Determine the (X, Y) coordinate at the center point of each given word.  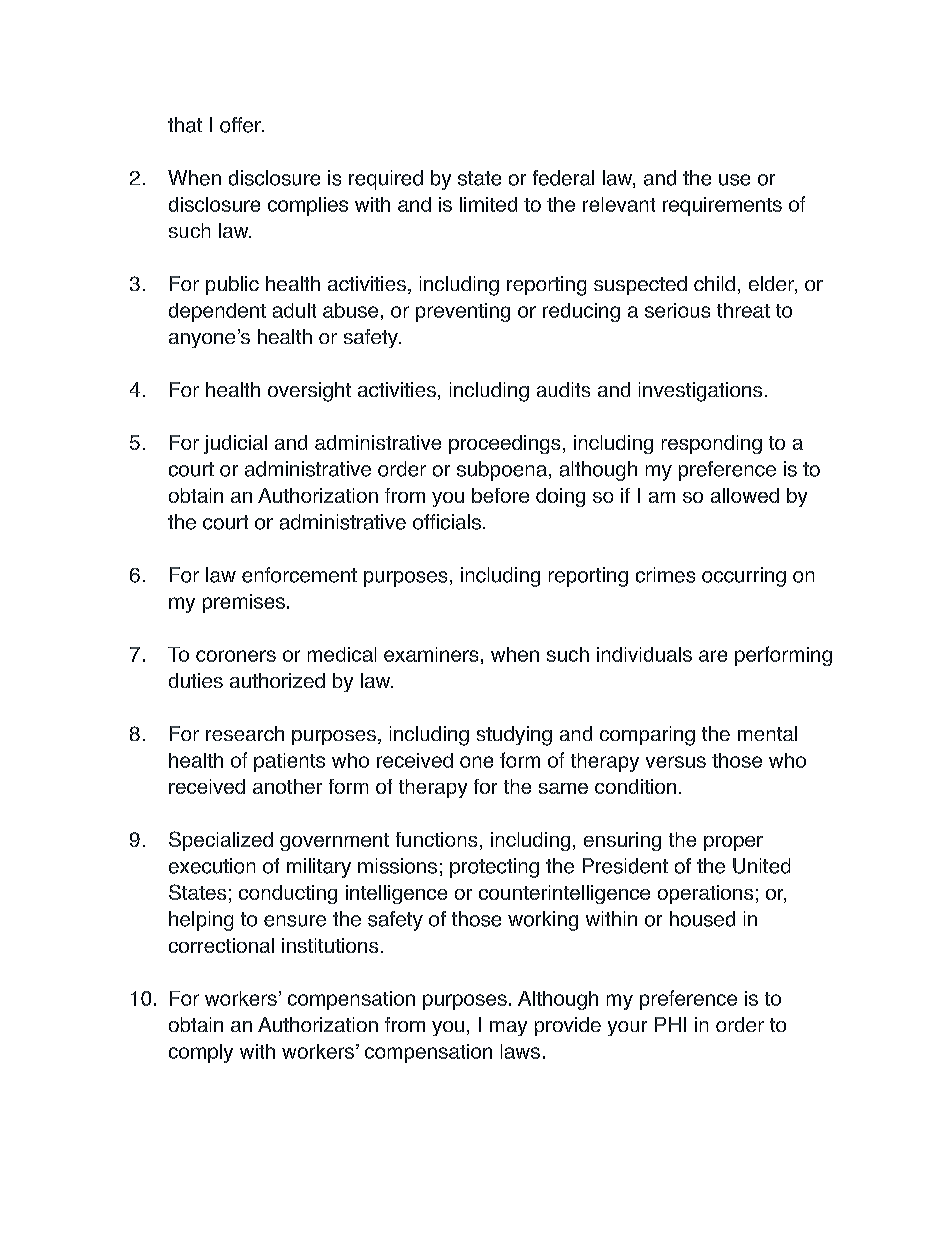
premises (244, 603)
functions (436, 839)
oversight (309, 392)
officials (447, 522)
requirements (722, 206)
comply (201, 1053)
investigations (700, 392)
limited (488, 204)
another (287, 786)
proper (733, 843)
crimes (665, 575)
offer (241, 125)
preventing (463, 312)
